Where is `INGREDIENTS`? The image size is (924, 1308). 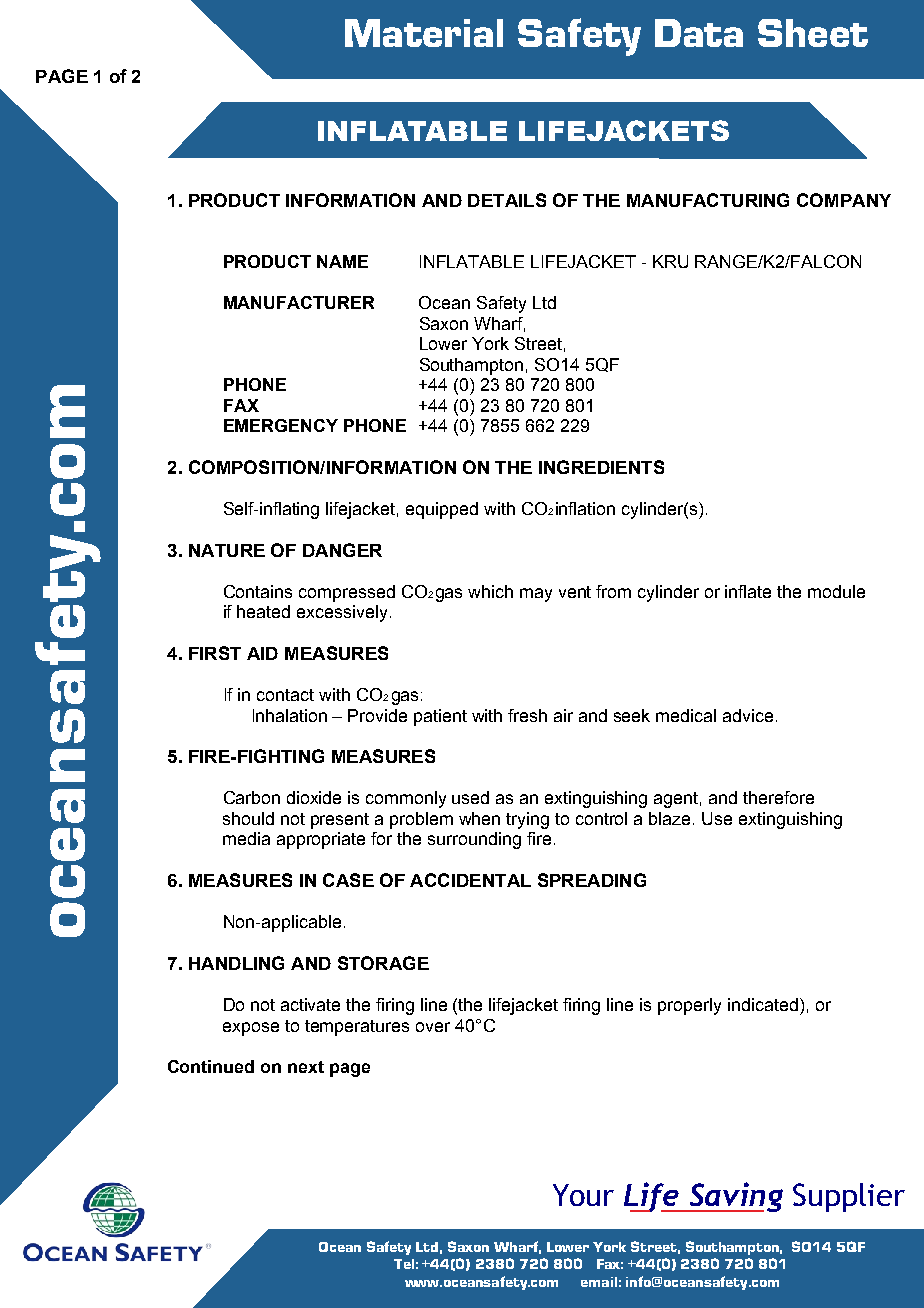 INGREDIENTS is located at coordinates (601, 467).
